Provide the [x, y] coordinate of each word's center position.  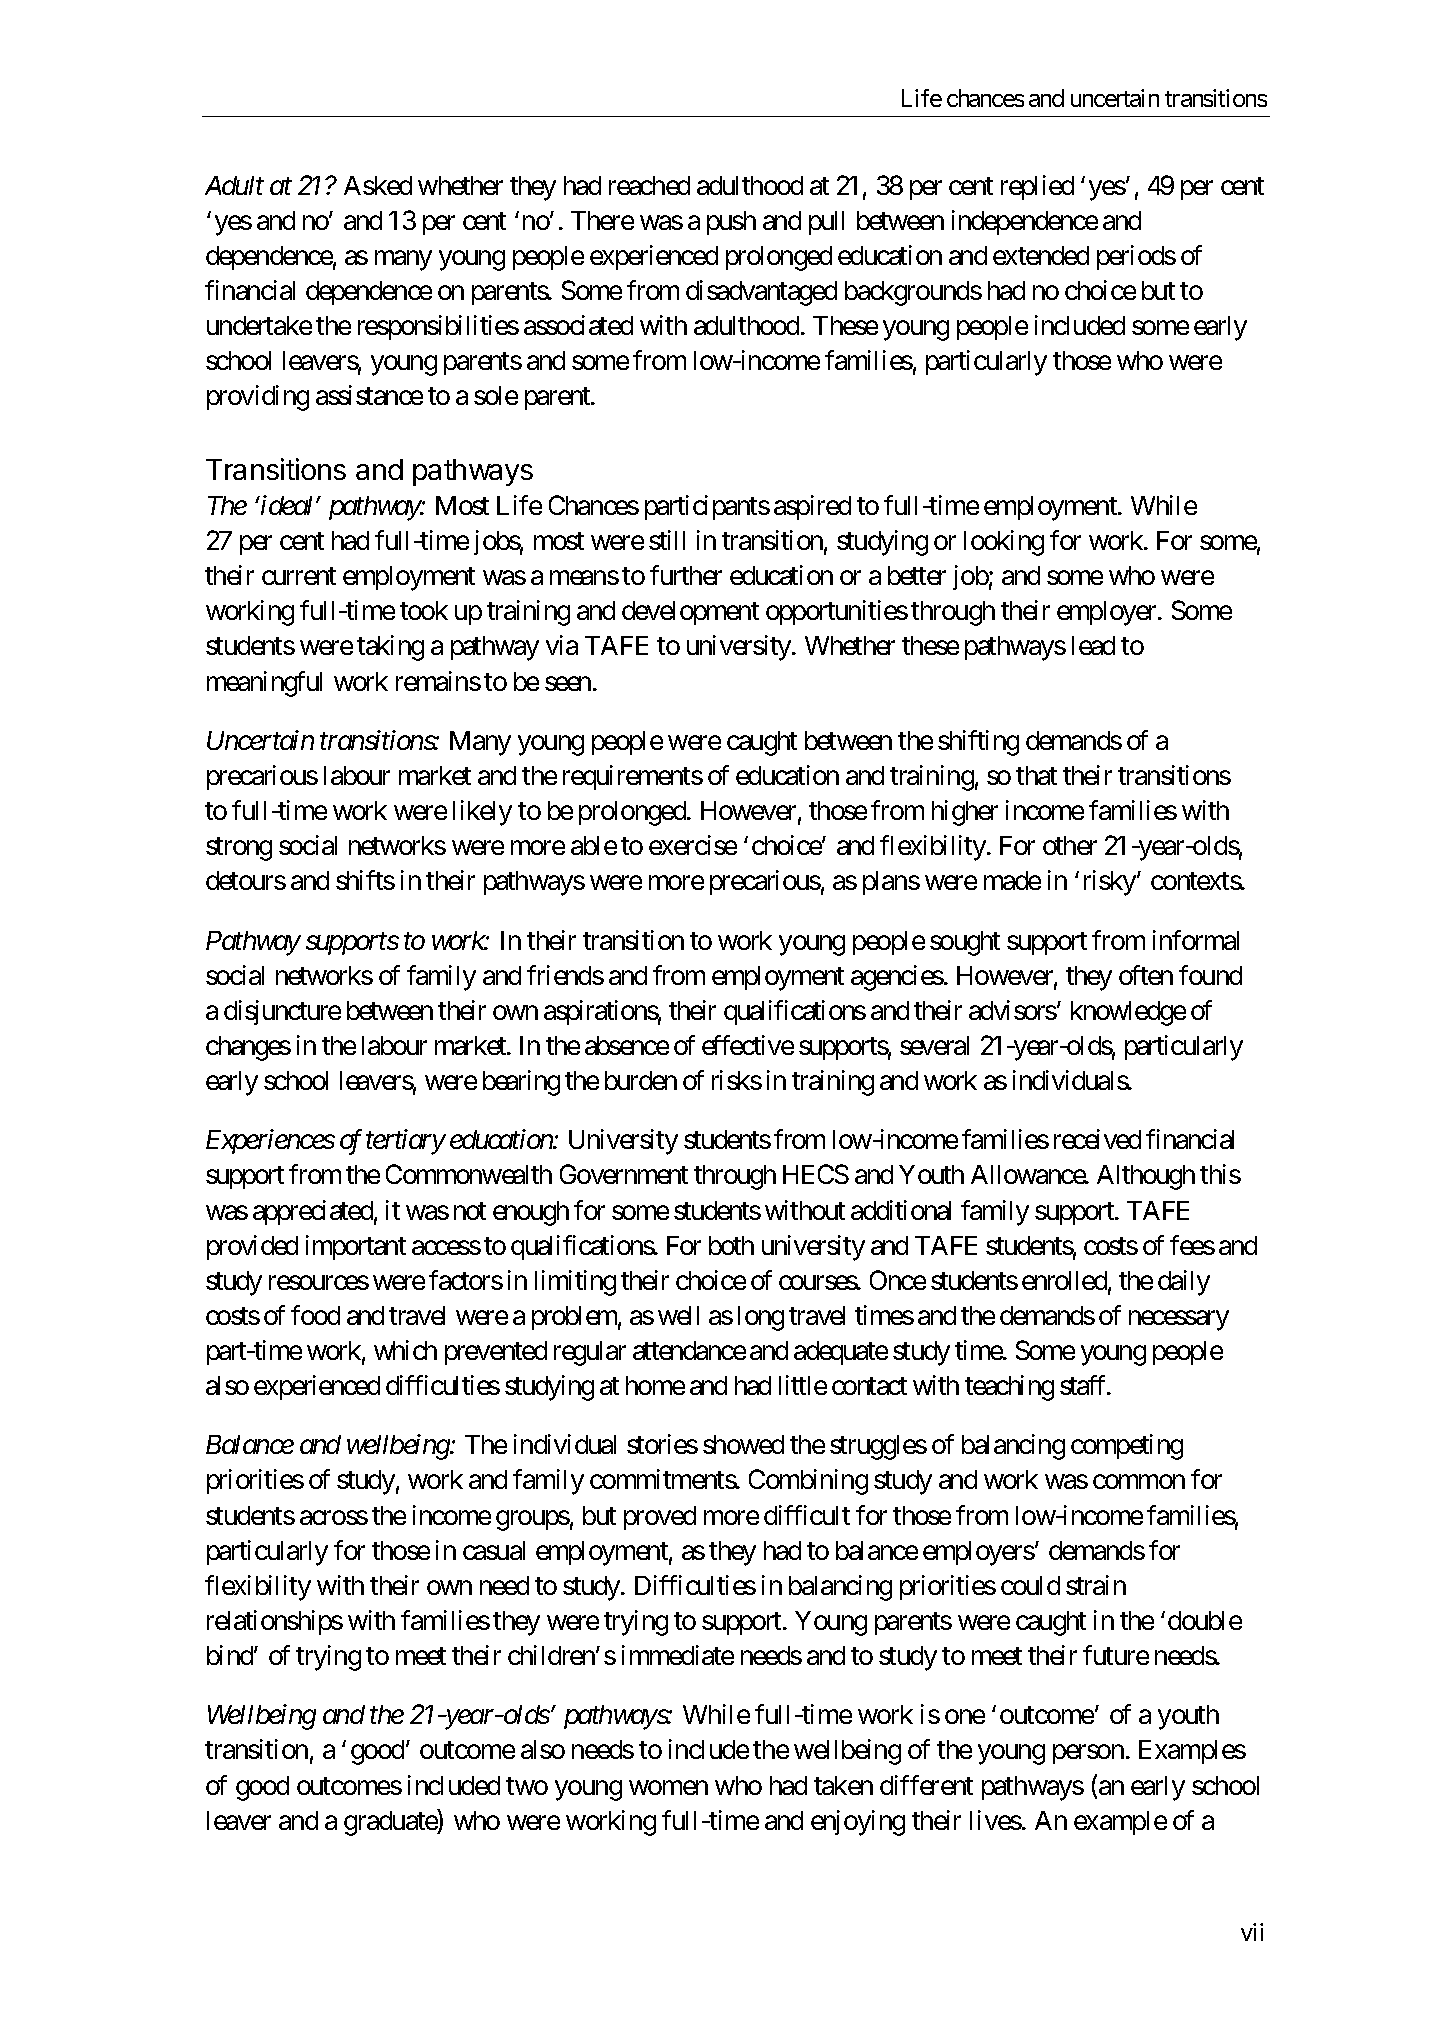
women [668, 1788]
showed [743, 1444]
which [405, 1350]
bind [231, 1655]
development [690, 613]
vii [1252, 1932]
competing [1127, 1447]
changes [248, 1048]
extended [1041, 255]
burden [641, 1080]
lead [1093, 645]
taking [390, 648]
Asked [378, 185]
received [1097, 1139]
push [731, 223]
